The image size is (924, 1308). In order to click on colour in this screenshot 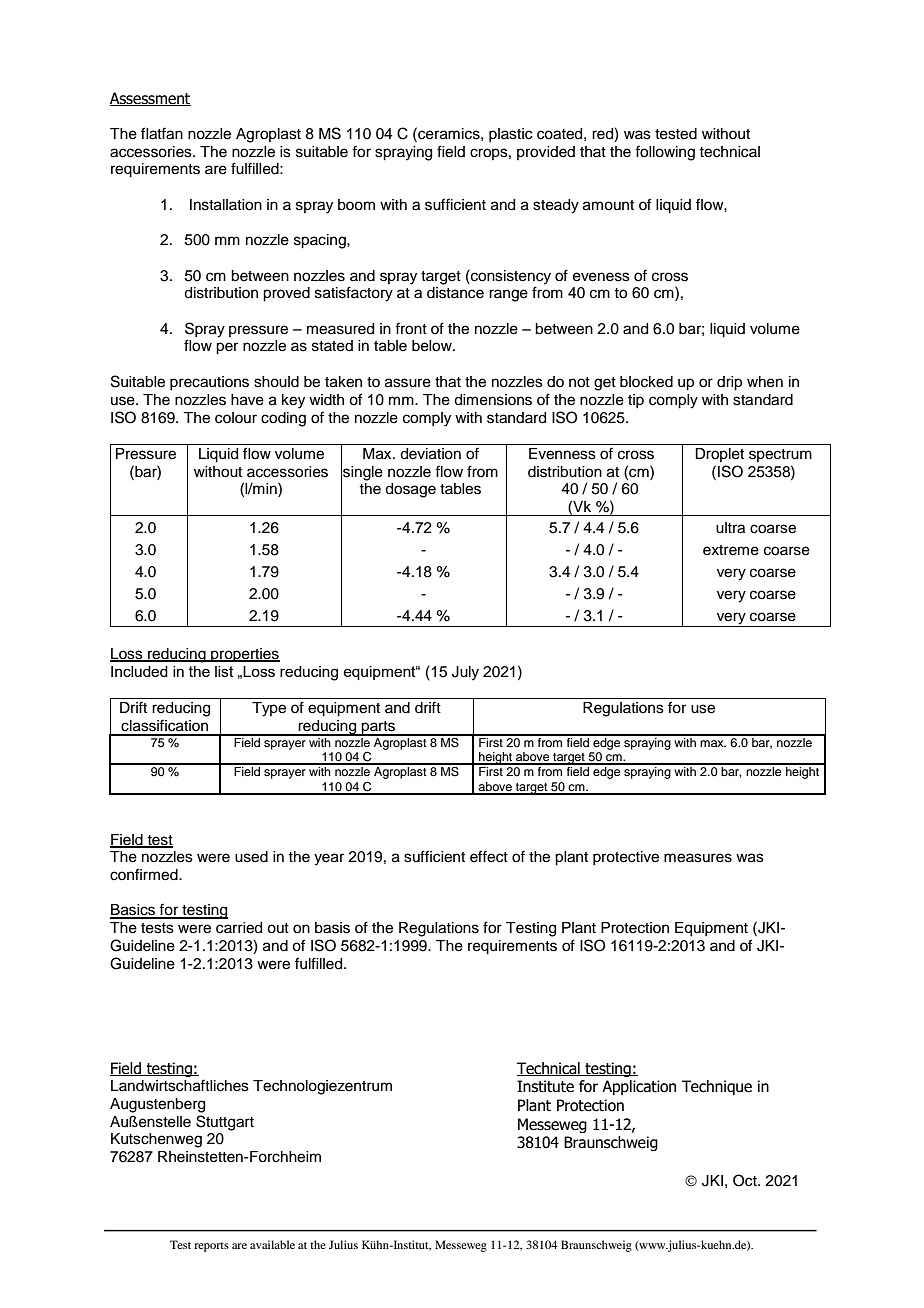, I will do `click(236, 418)`.
